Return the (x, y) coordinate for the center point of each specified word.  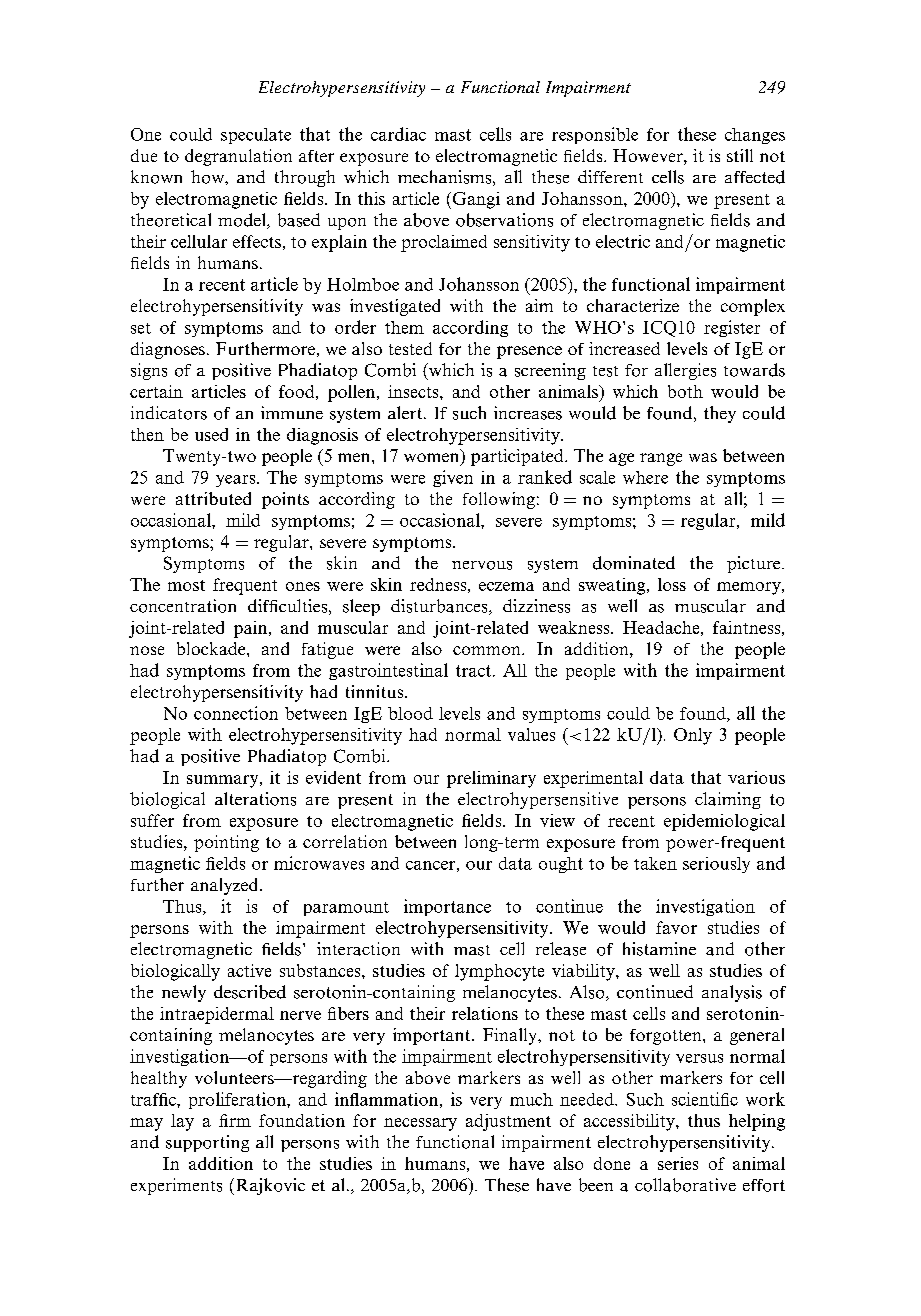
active (249, 970)
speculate (256, 136)
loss (672, 584)
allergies (685, 371)
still (740, 155)
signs (149, 371)
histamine (659, 949)
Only (693, 736)
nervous (482, 565)
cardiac (398, 134)
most (186, 585)
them (404, 327)
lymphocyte (499, 972)
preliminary (491, 779)
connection (236, 713)
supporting (207, 1143)
